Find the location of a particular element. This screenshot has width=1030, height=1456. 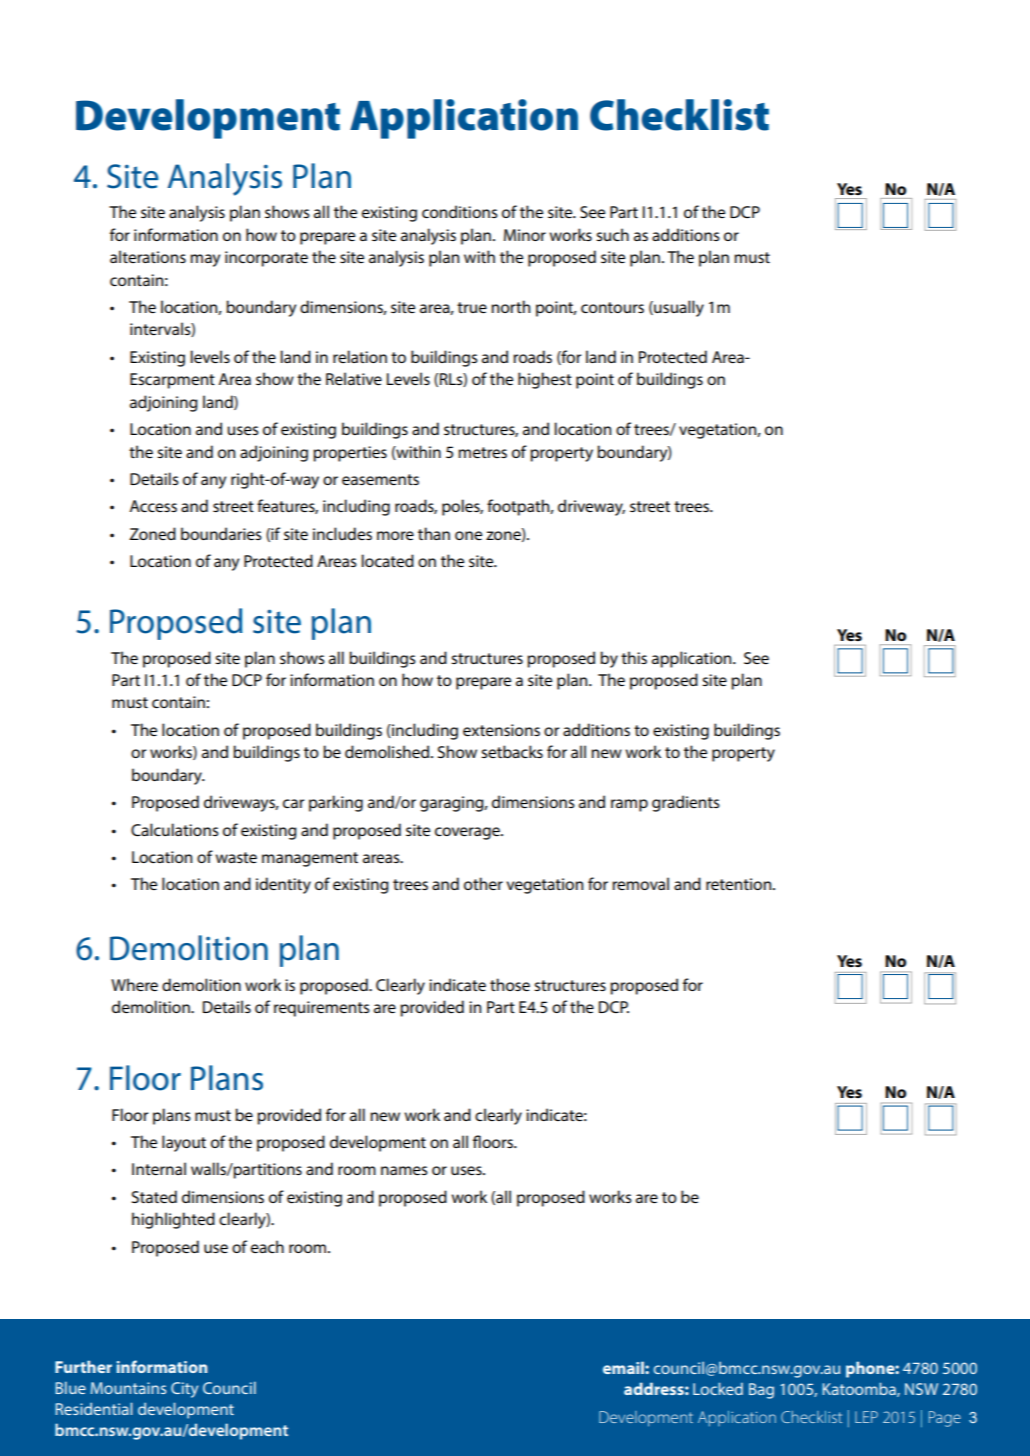

Minor is located at coordinates (525, 235).
